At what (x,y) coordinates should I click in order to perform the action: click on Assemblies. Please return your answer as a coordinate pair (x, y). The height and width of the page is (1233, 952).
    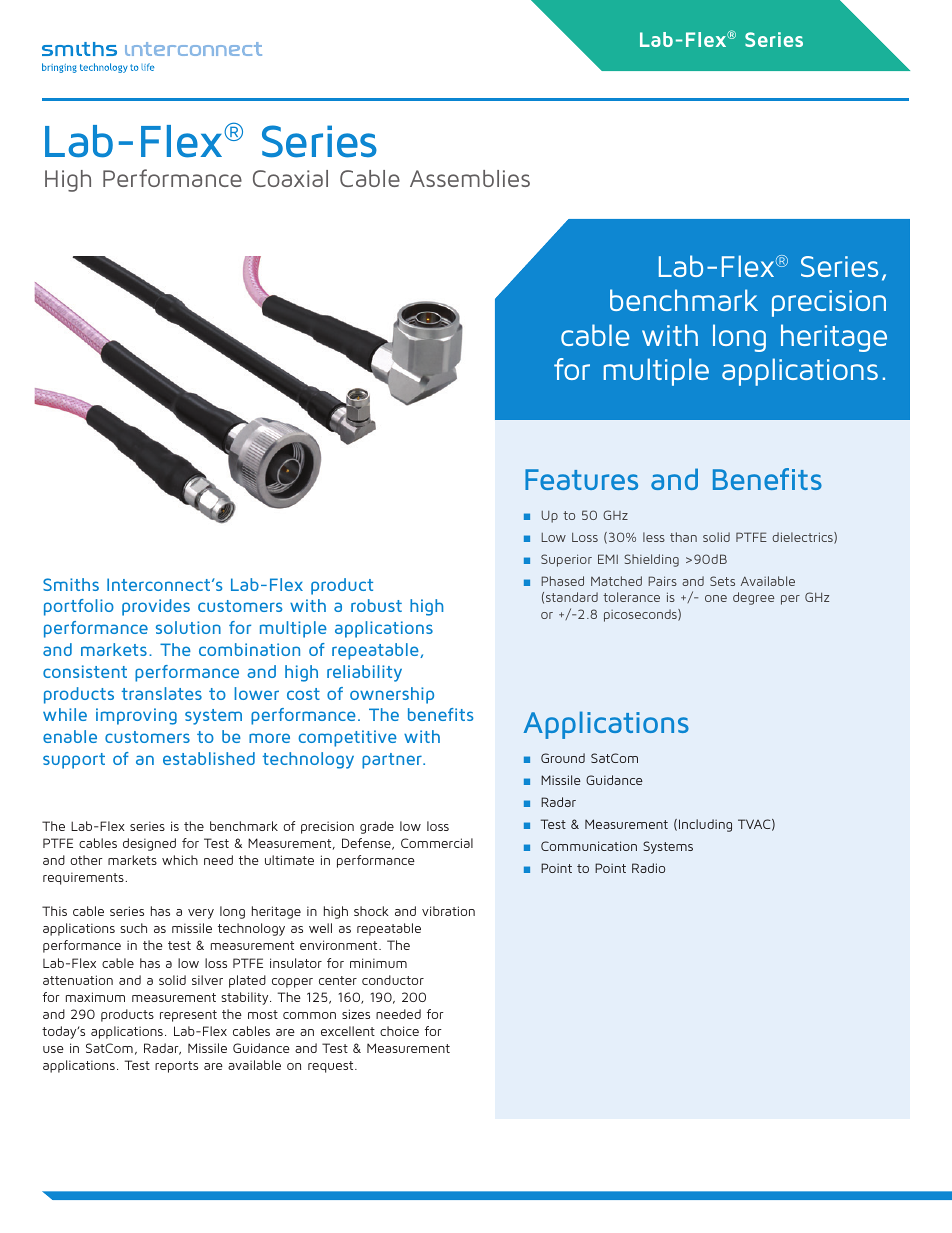
    Looking at the image, I should click on (470, 178).
